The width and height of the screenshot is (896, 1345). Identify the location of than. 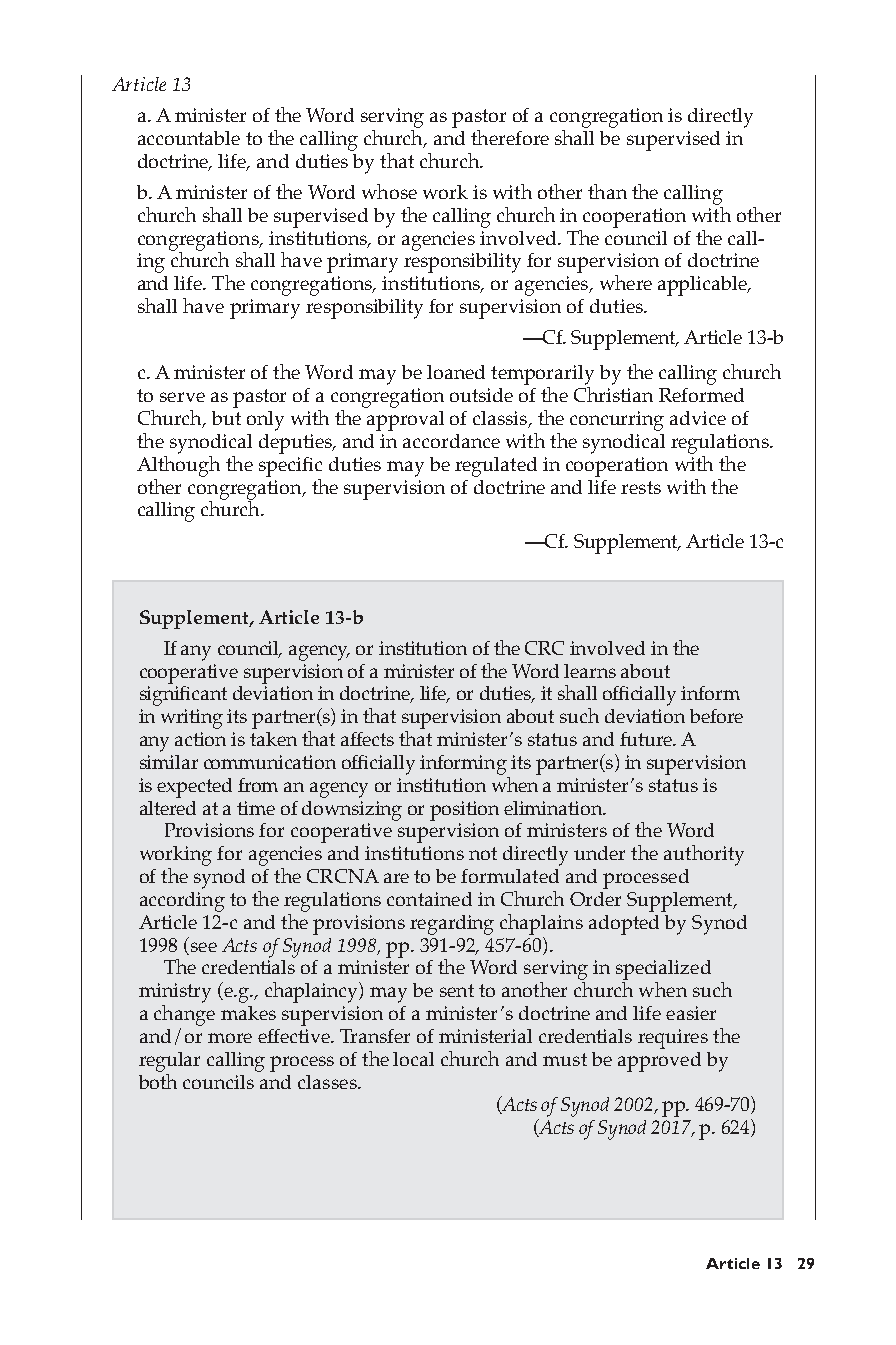
(607, 191).
